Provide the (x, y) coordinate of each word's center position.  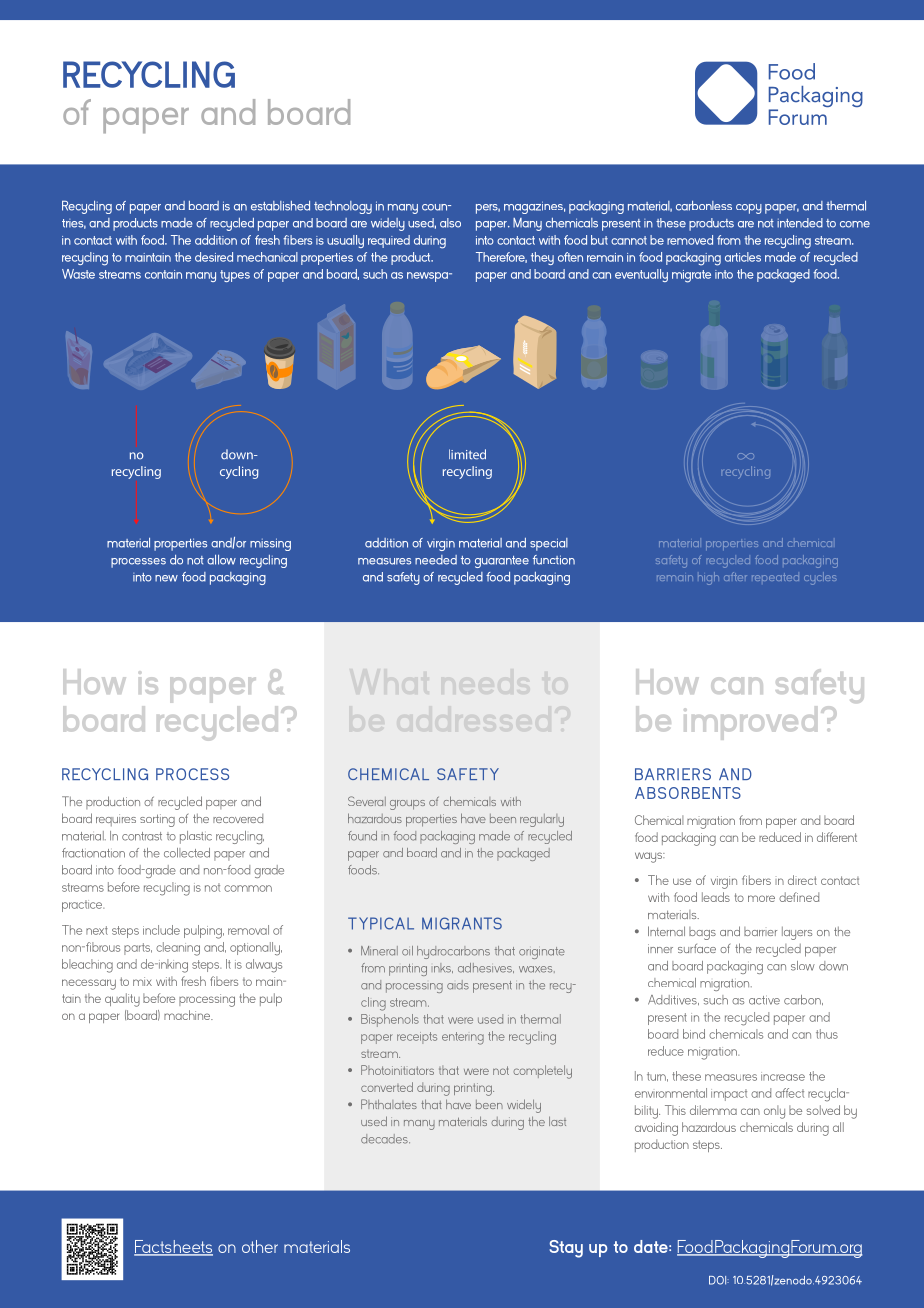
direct (802, 880)
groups (407, 805)
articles (743, 257)
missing (270, 544)
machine (188, 1015)
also (450, 223)
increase (783, 1076)
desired (214, 257)
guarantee (502, 562)
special (549, 544)
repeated (775, 577)
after (735, 576)
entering (463, 1038)
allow (221, 560)
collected (187, 853)
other (260, 1246)
